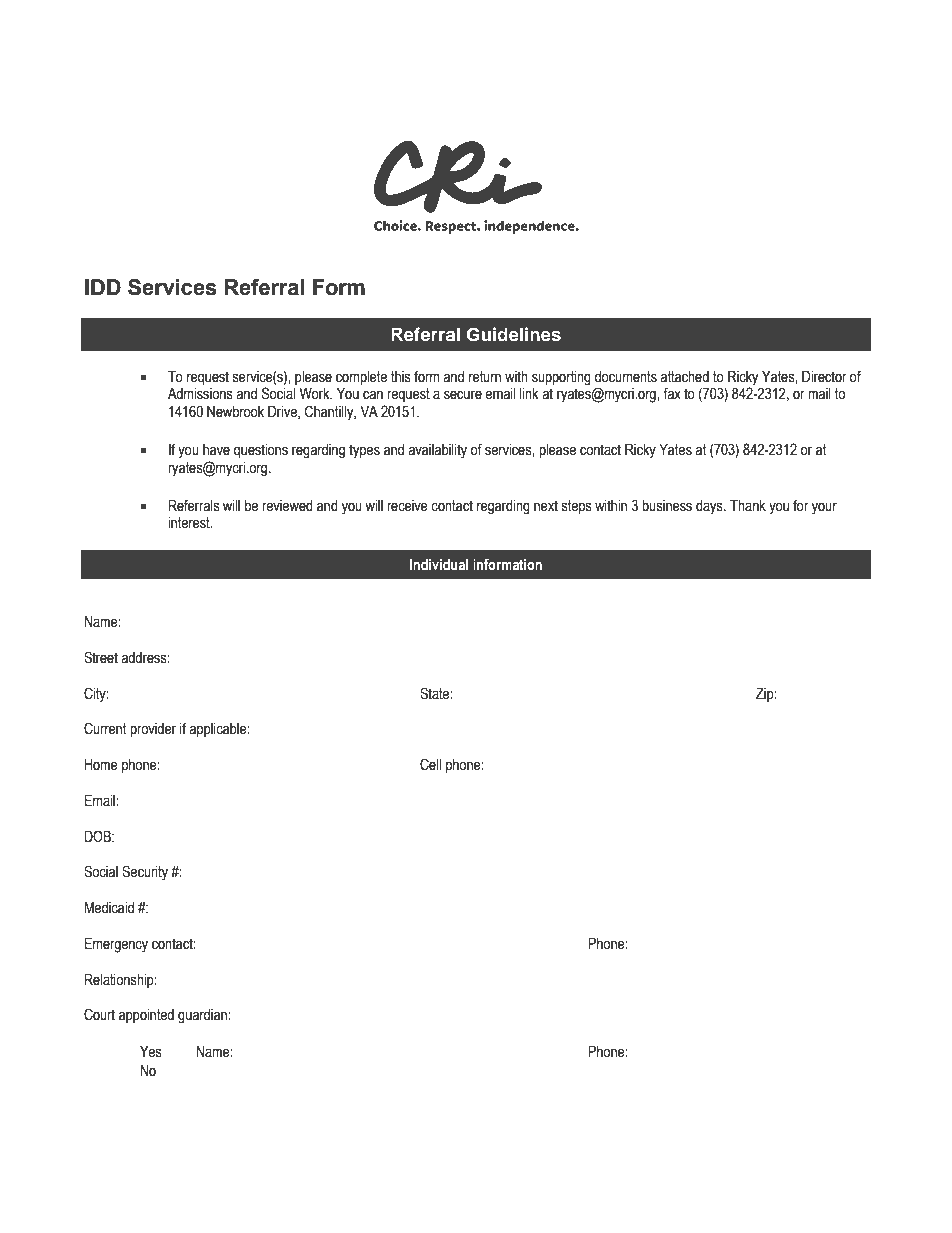 This screenshot has width=952, height=1233. Describe the element at coordinates (203, 1016) in the screenshot. I see `guardian` at that location.
